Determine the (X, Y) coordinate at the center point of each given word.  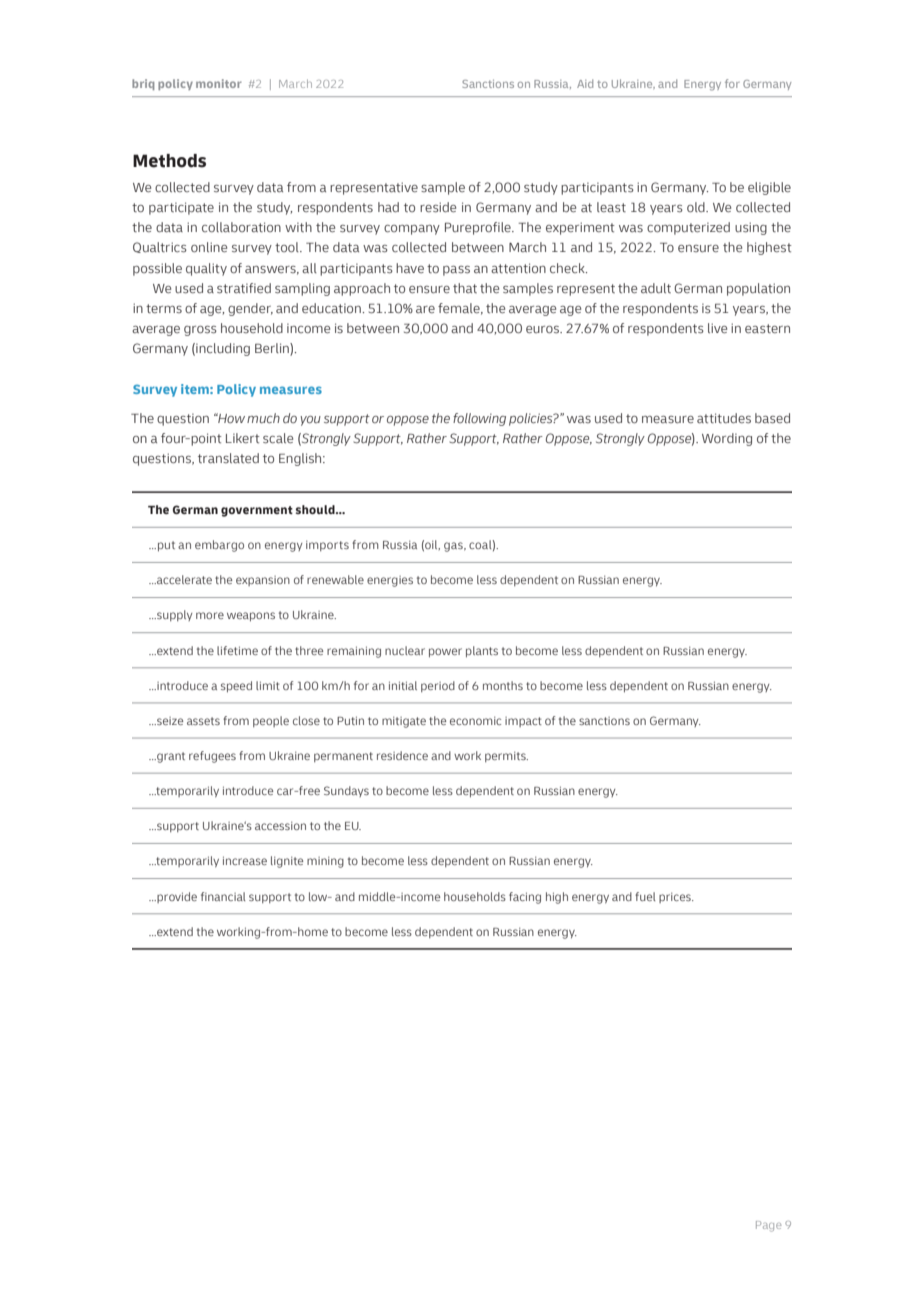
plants (482, 652)
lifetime (237, 650)
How (230, 418)
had (388, 207)
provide (176, 897)
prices (676, 898)
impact (523, 722)
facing (525, 898)
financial (223, 896)
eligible (769, 188)
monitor (219, 83)
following (479, 419)
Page (768, 1226)
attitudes (724, 418)
